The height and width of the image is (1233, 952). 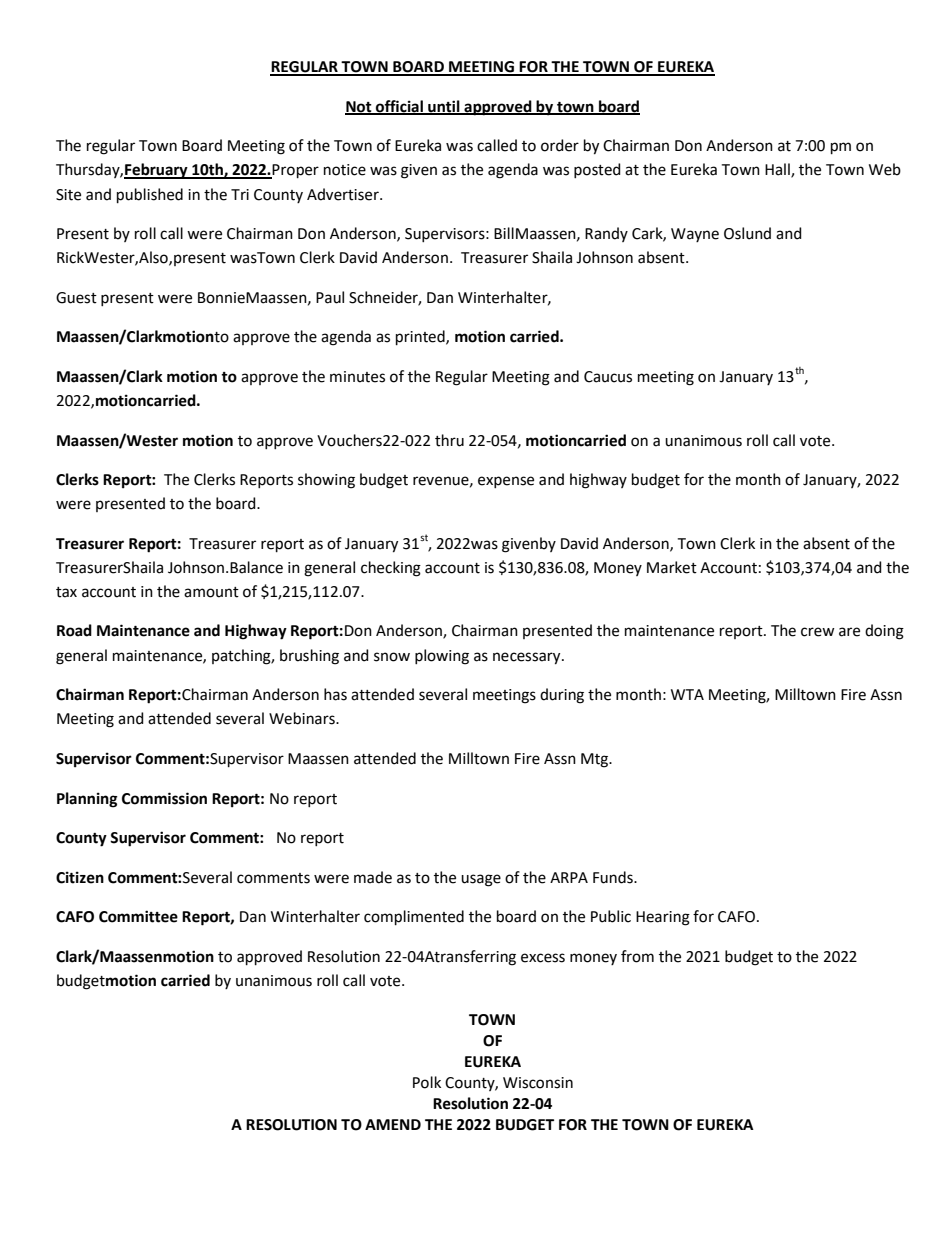 I want to click on Hall, so click(x=778, y=170).
